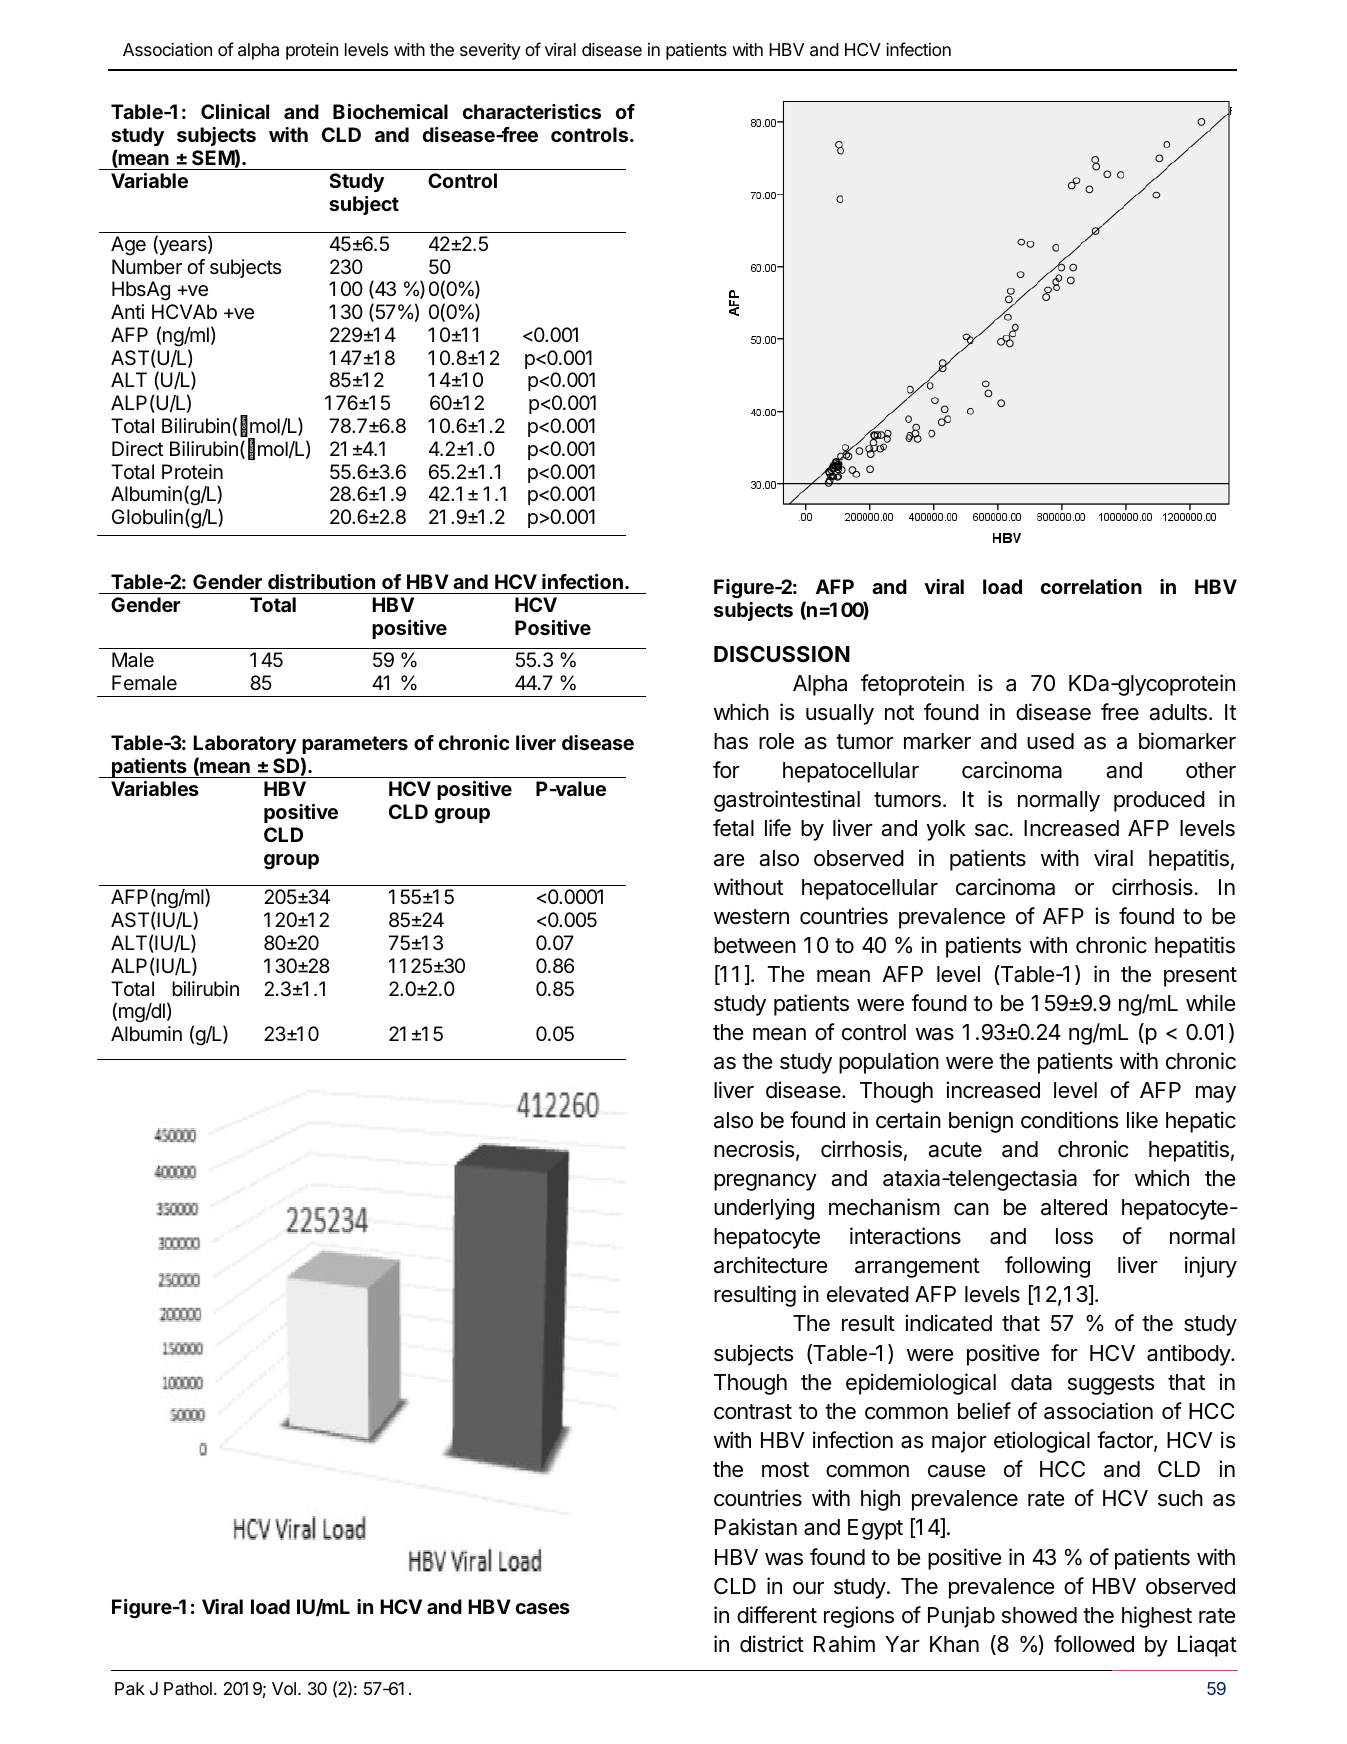  I want to click on severity, so click(490, 51).
